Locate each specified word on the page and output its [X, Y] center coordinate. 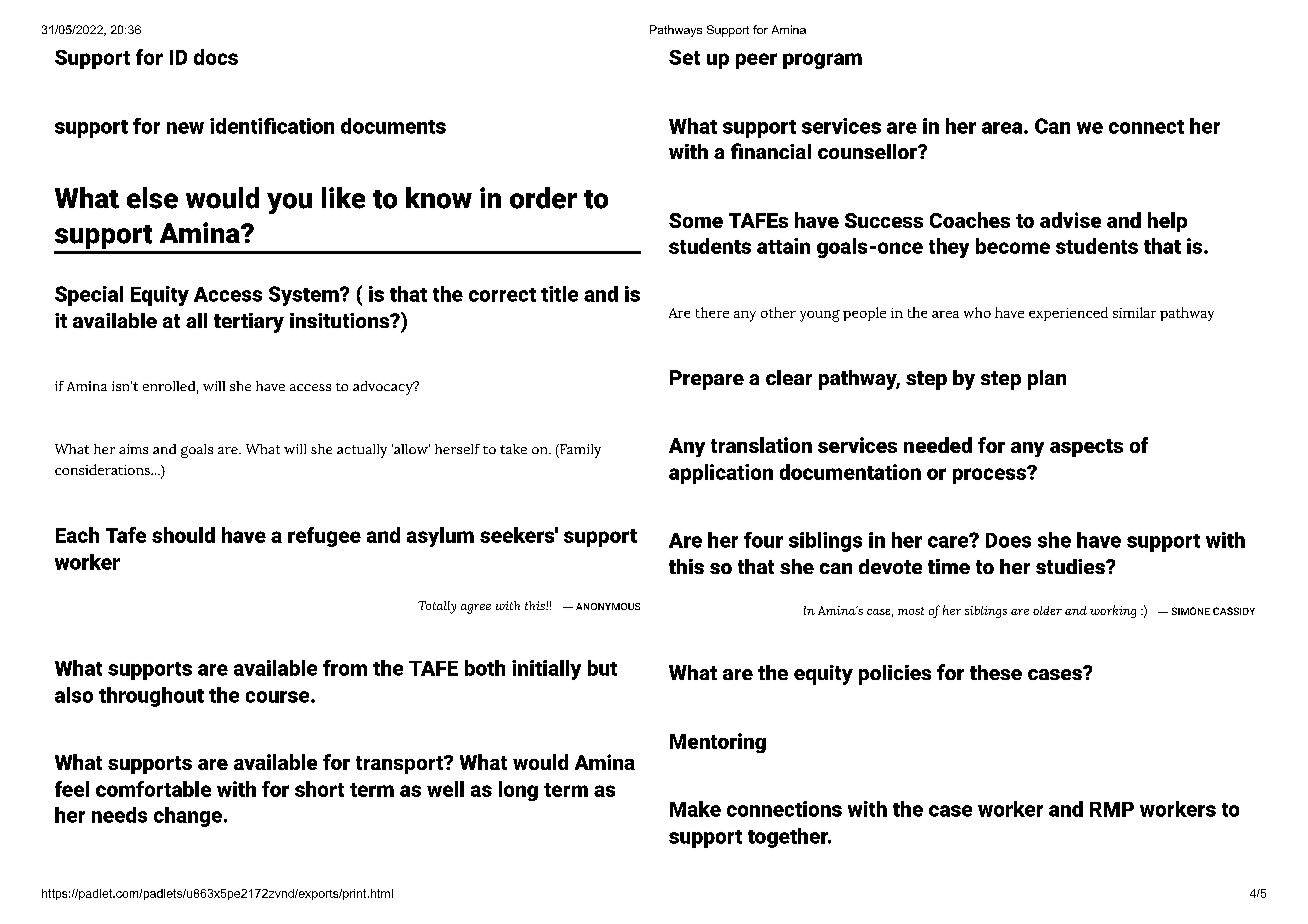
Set [684, 57]
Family [579, 451]
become [1013, 246]
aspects [1086, 448]
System [305, 296]
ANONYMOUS [608, 606]
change [188, 817]
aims [133, 449]
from [345, 668]
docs [216, 57]
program [822, 61]
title [559, 294]
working [1113, 611]
